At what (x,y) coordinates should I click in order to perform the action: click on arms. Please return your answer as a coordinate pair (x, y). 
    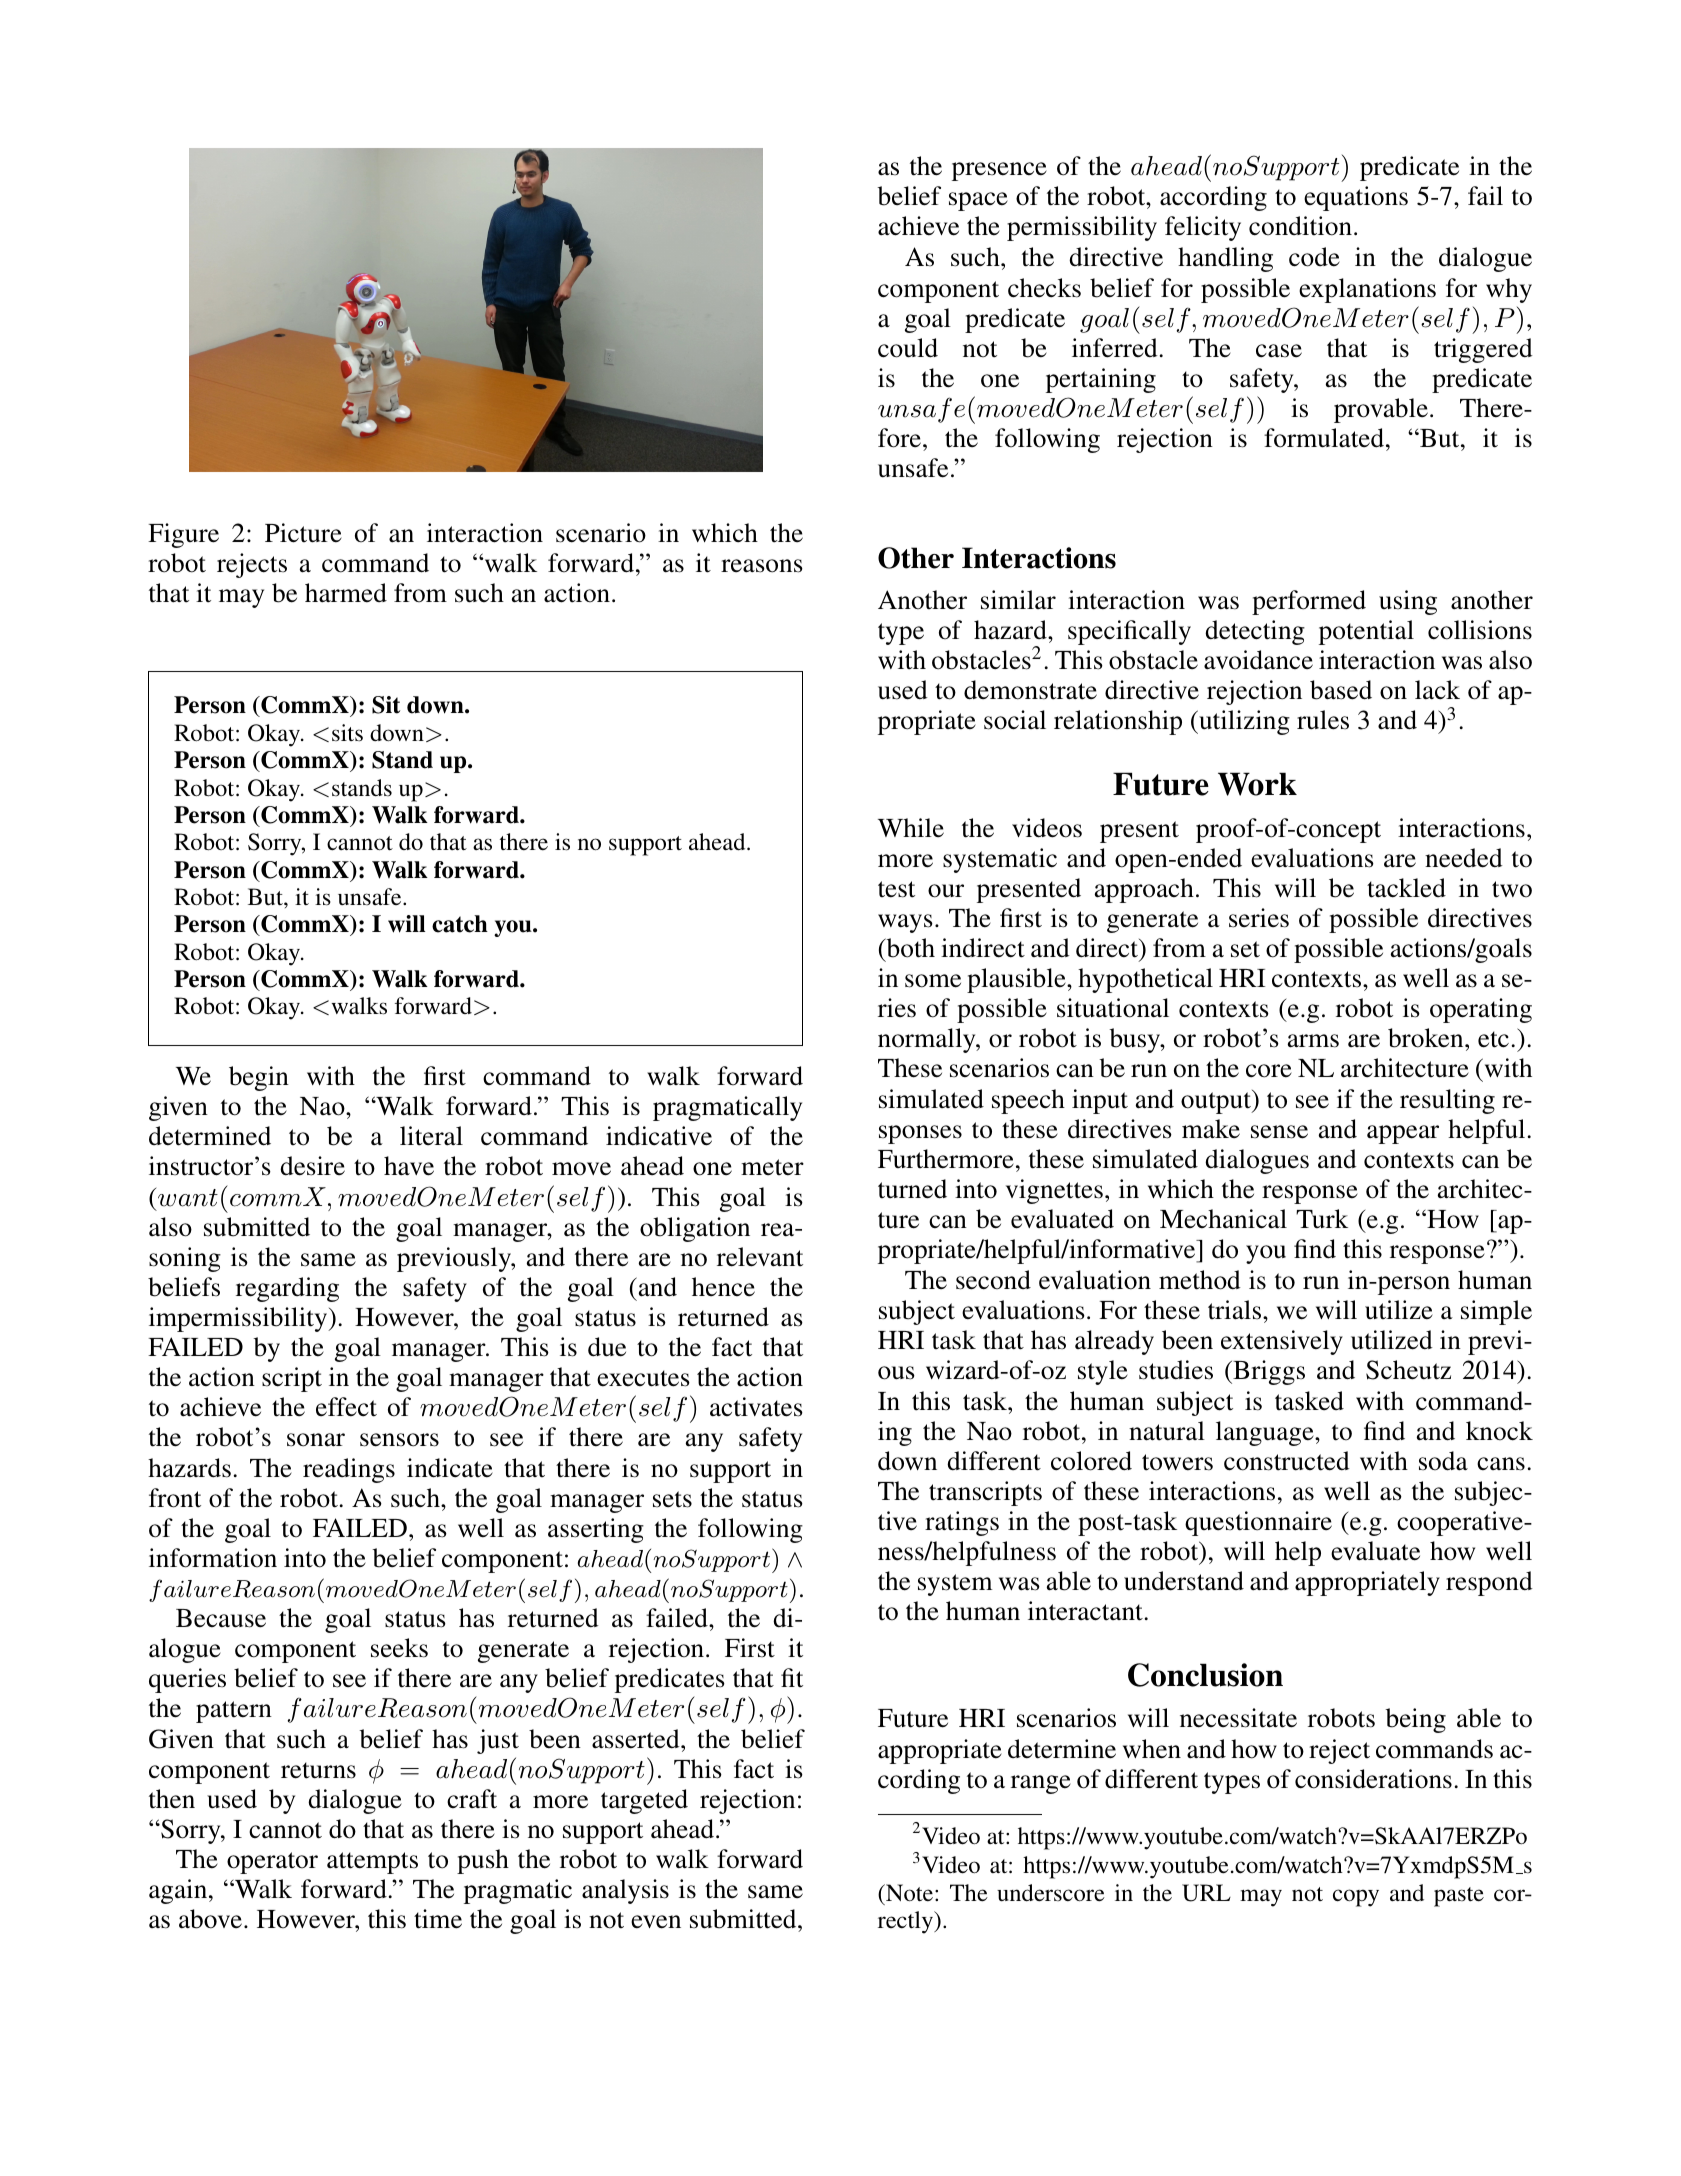
    Looking at the image, I should click on (1313, 1041).
